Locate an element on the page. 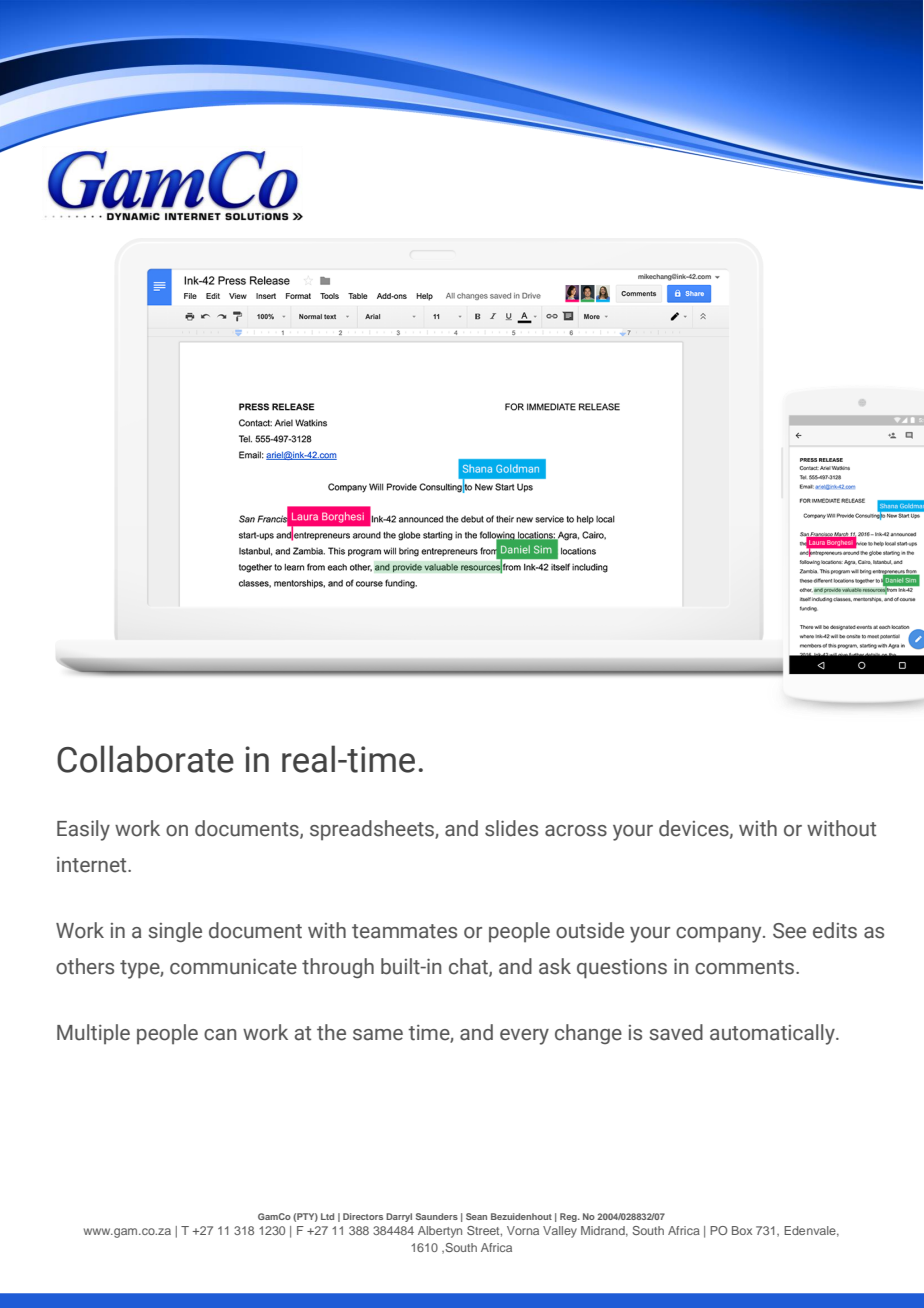  comments is located at coordinates (746, 967).
